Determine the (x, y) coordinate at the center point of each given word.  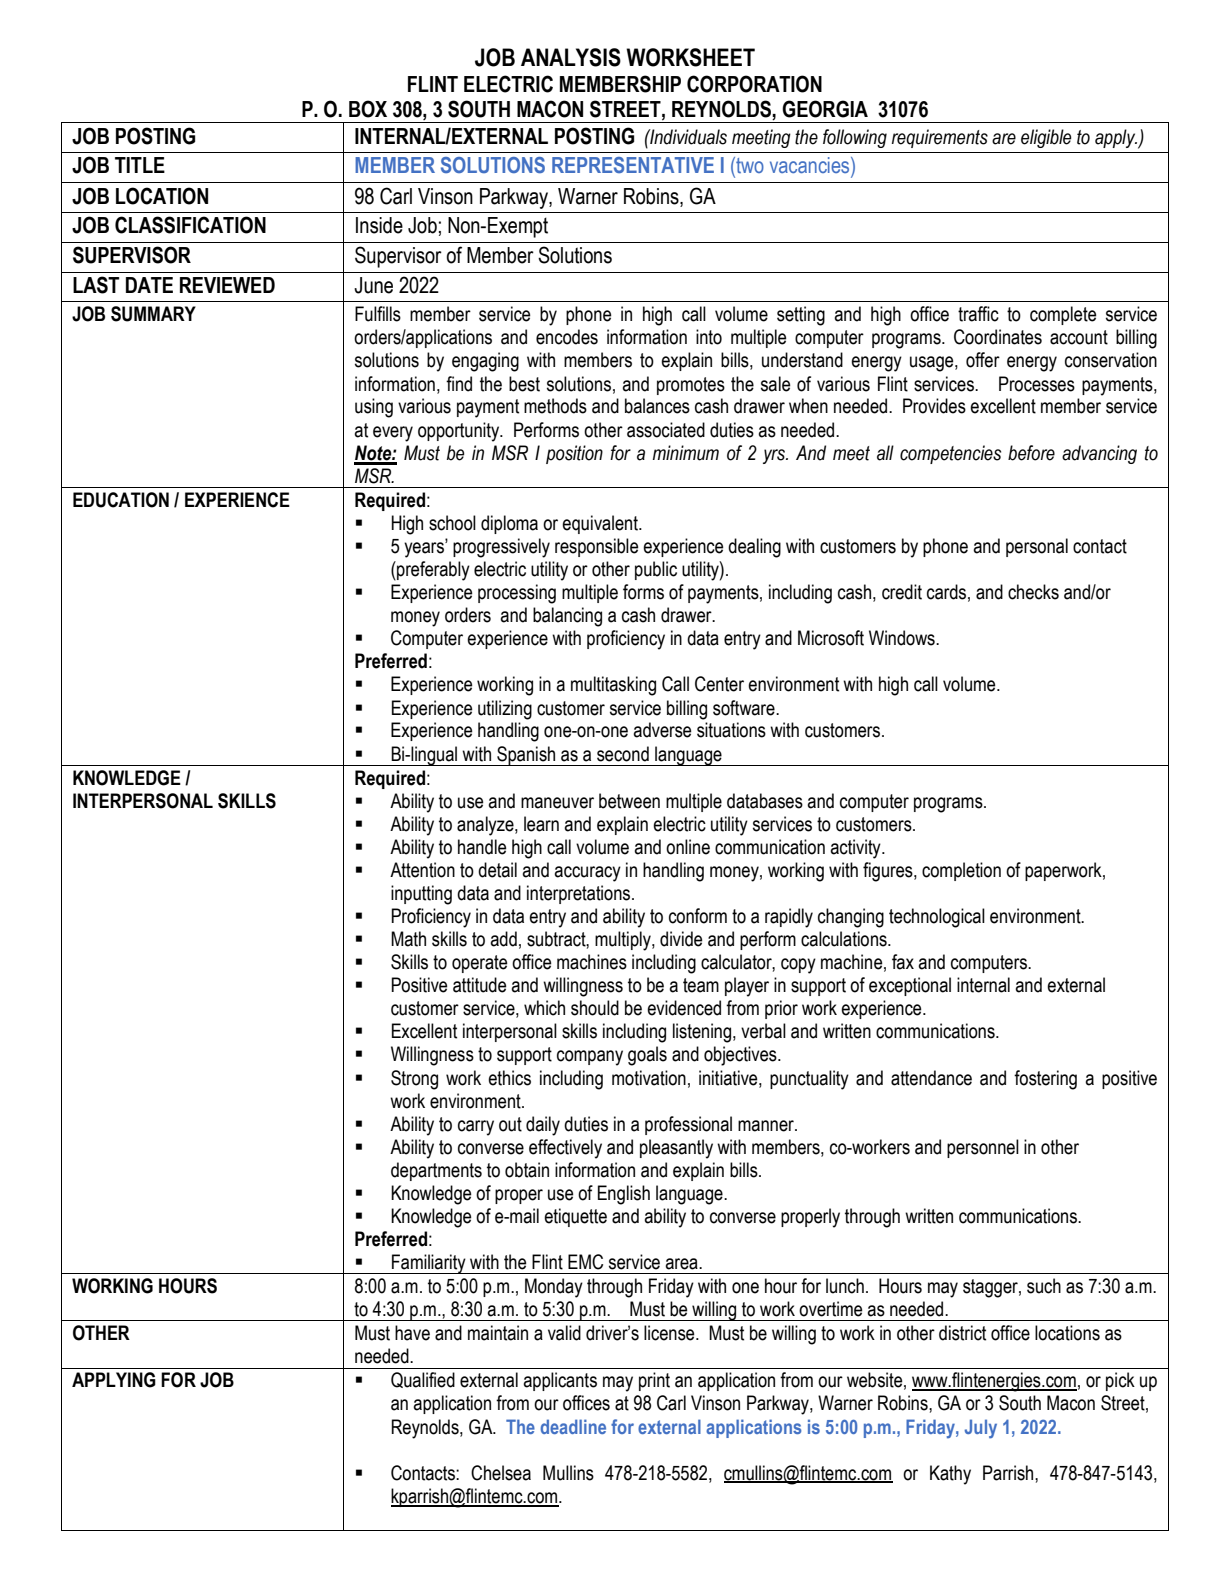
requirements (940, 138)
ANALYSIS (571, 57)
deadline (573, 1426)
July (980, 1429)
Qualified (423, 1380)
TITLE (140, 165)
